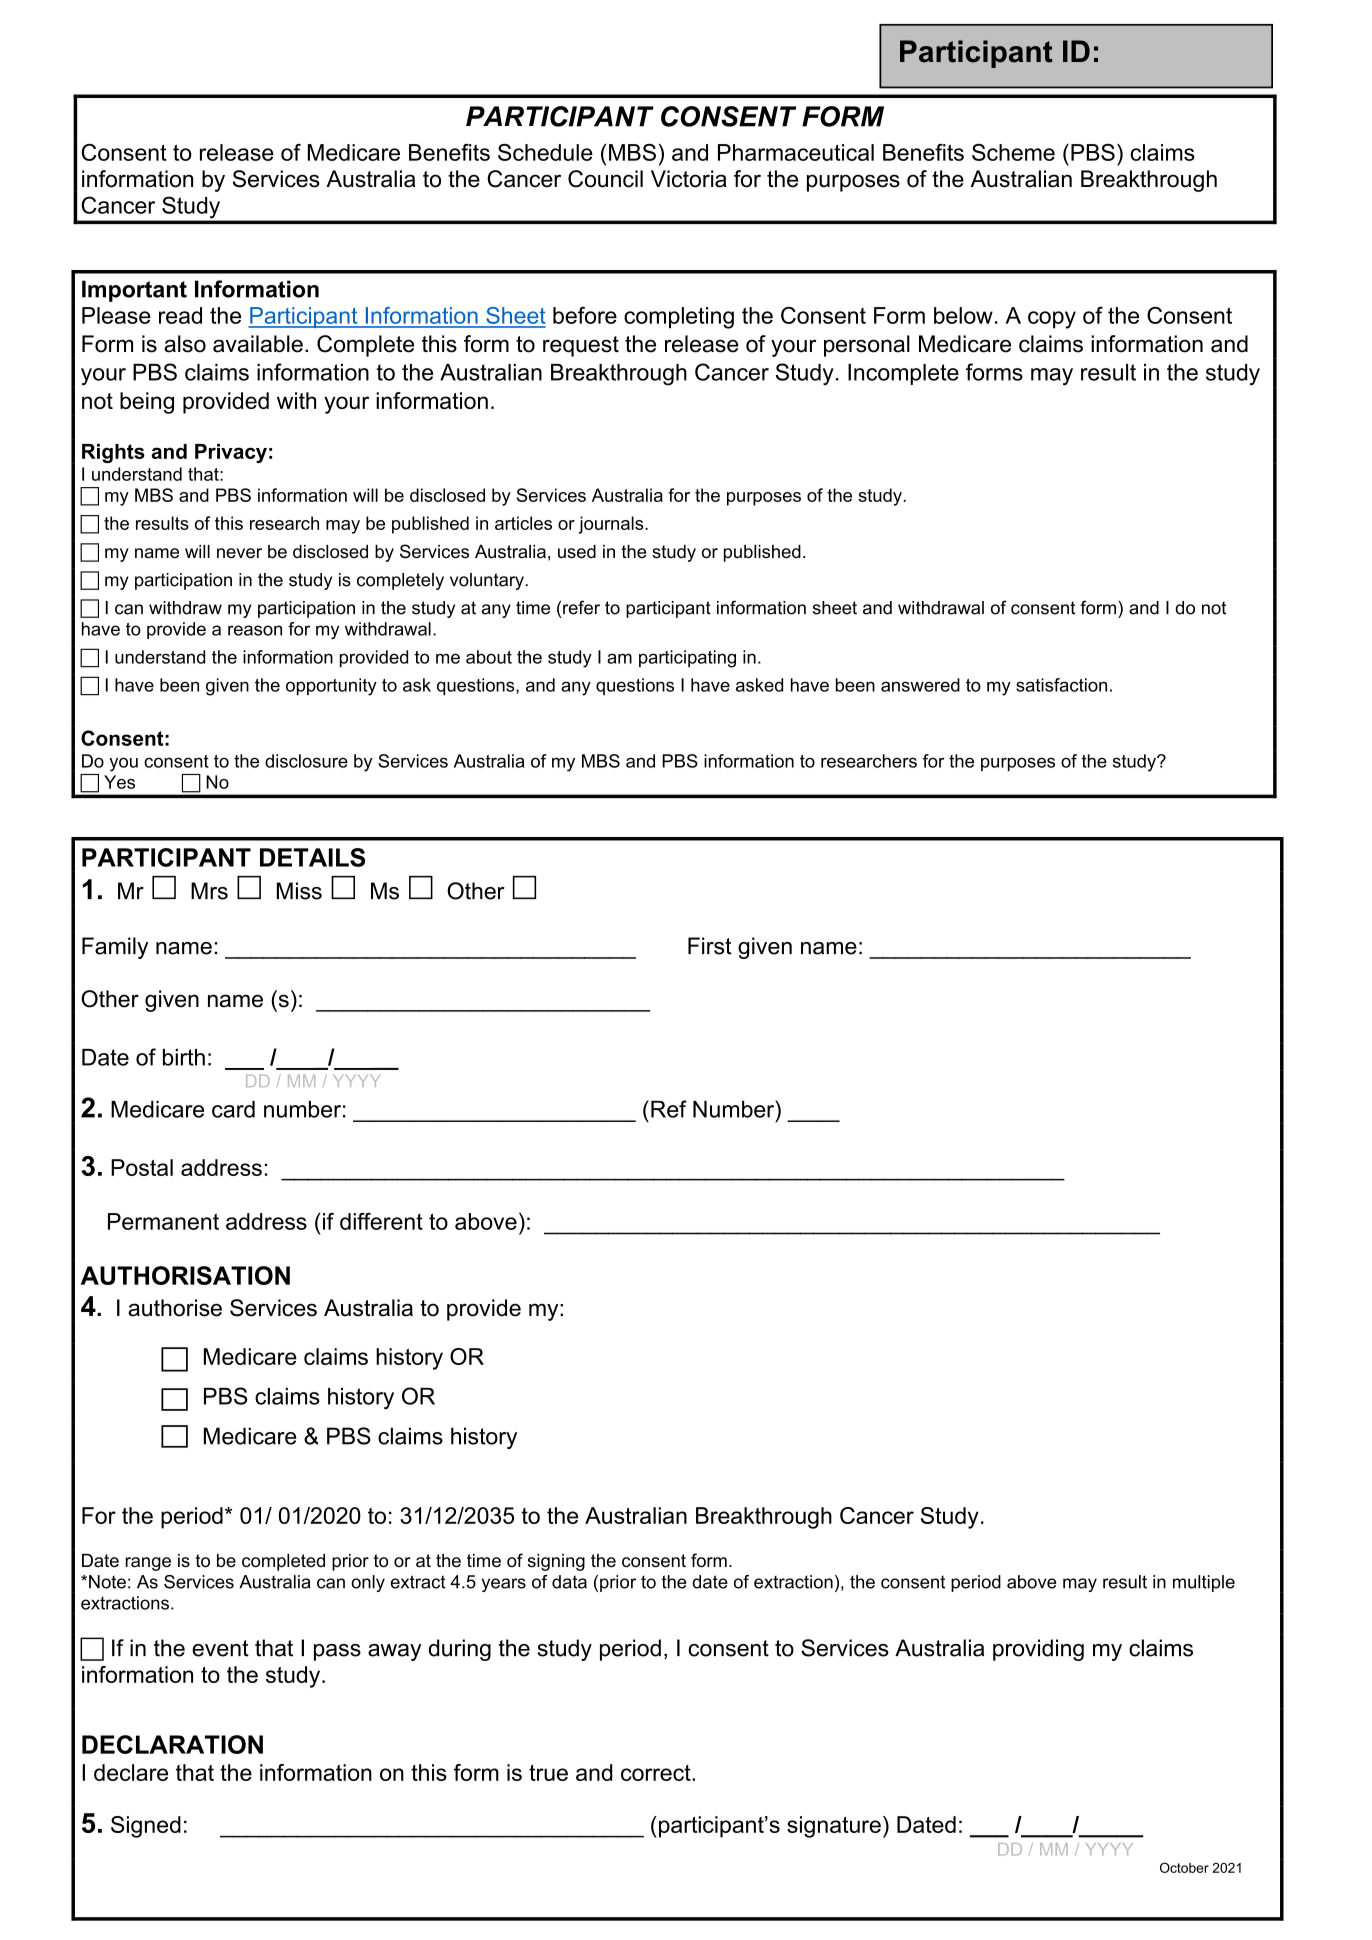  I want to click on Signed, so click(146, 1827).
